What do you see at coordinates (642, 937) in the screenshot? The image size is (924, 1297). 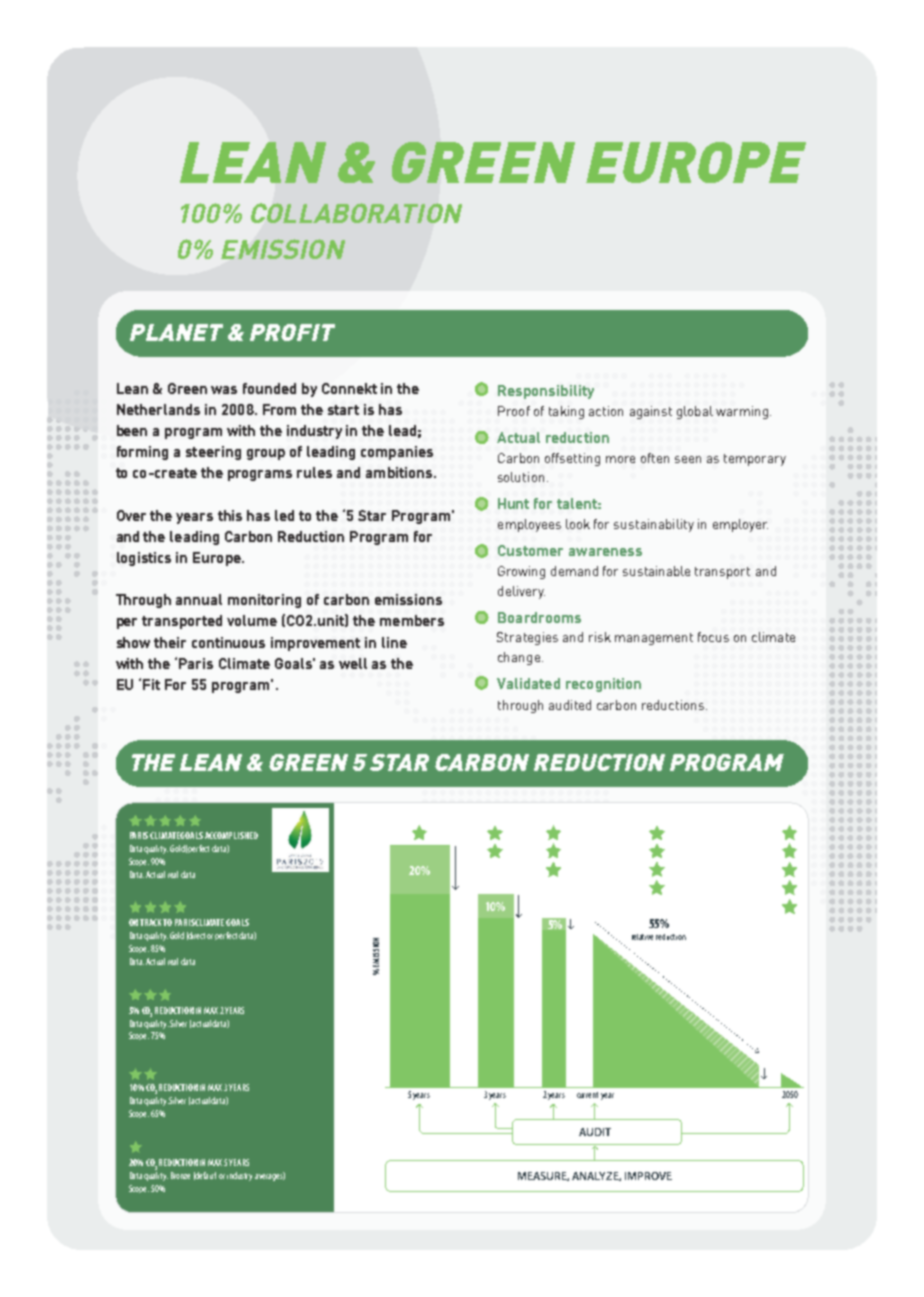 I see `relative` at bounding box center [642, 937].
